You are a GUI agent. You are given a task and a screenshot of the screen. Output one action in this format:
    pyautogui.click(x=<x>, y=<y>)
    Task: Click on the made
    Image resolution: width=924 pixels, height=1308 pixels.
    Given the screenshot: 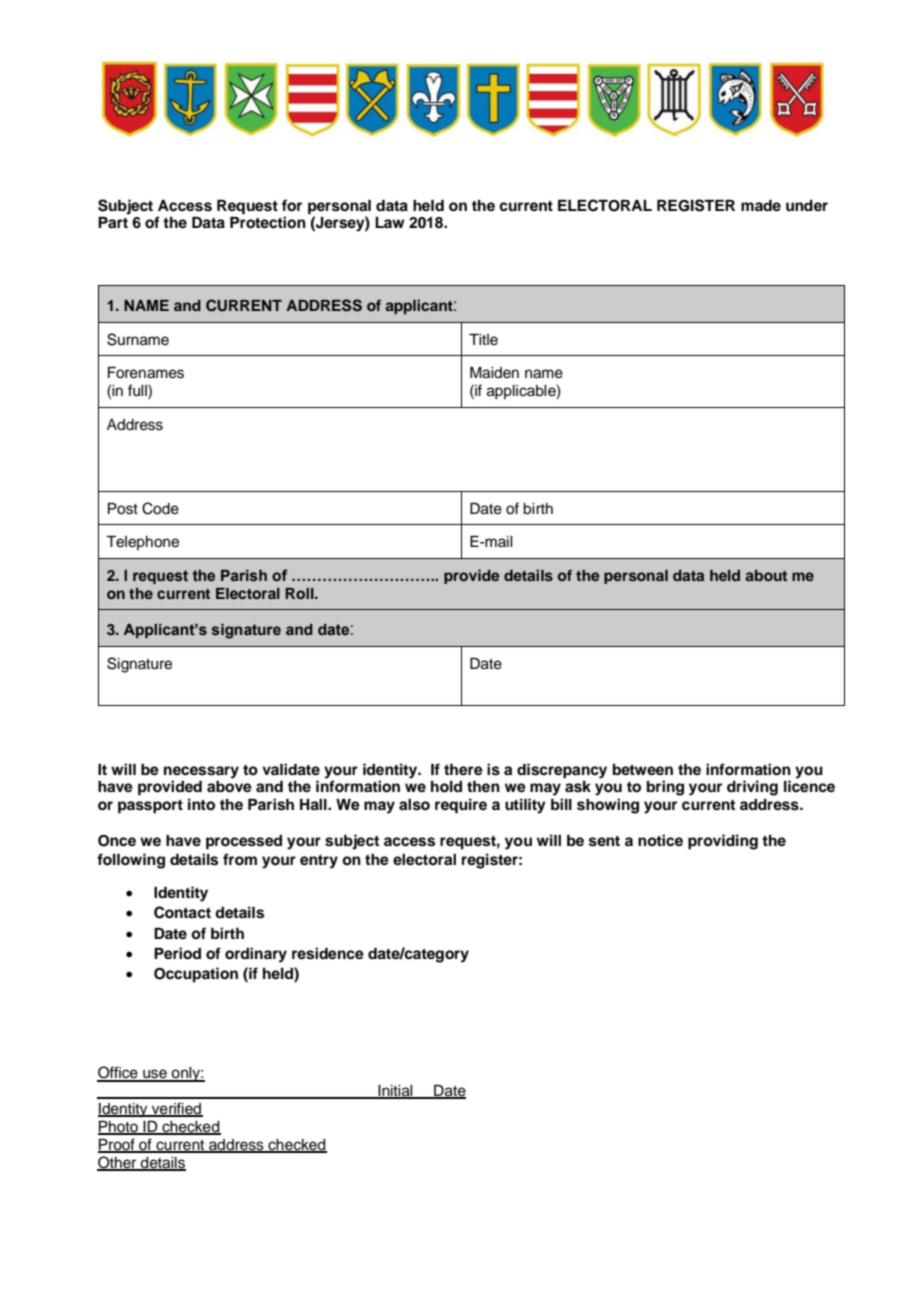 What is the action you would take?
    pyautogui.click(x=761, y=205)
